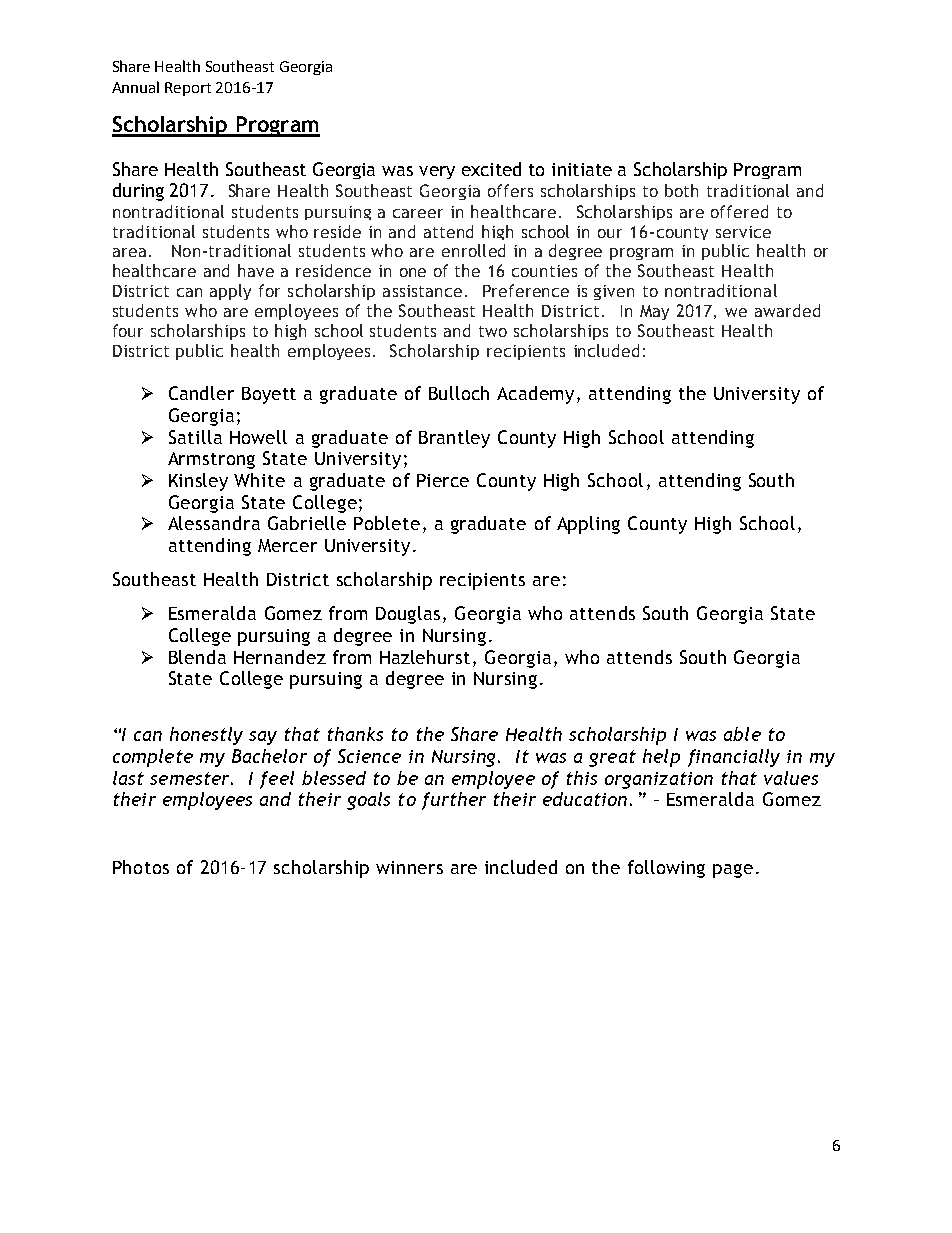 This screenshot has height=1233, width=952. What do you see at coordinates (537, 395) in the screenshot?
I see `Academy` at bounding box center [537, 395].
